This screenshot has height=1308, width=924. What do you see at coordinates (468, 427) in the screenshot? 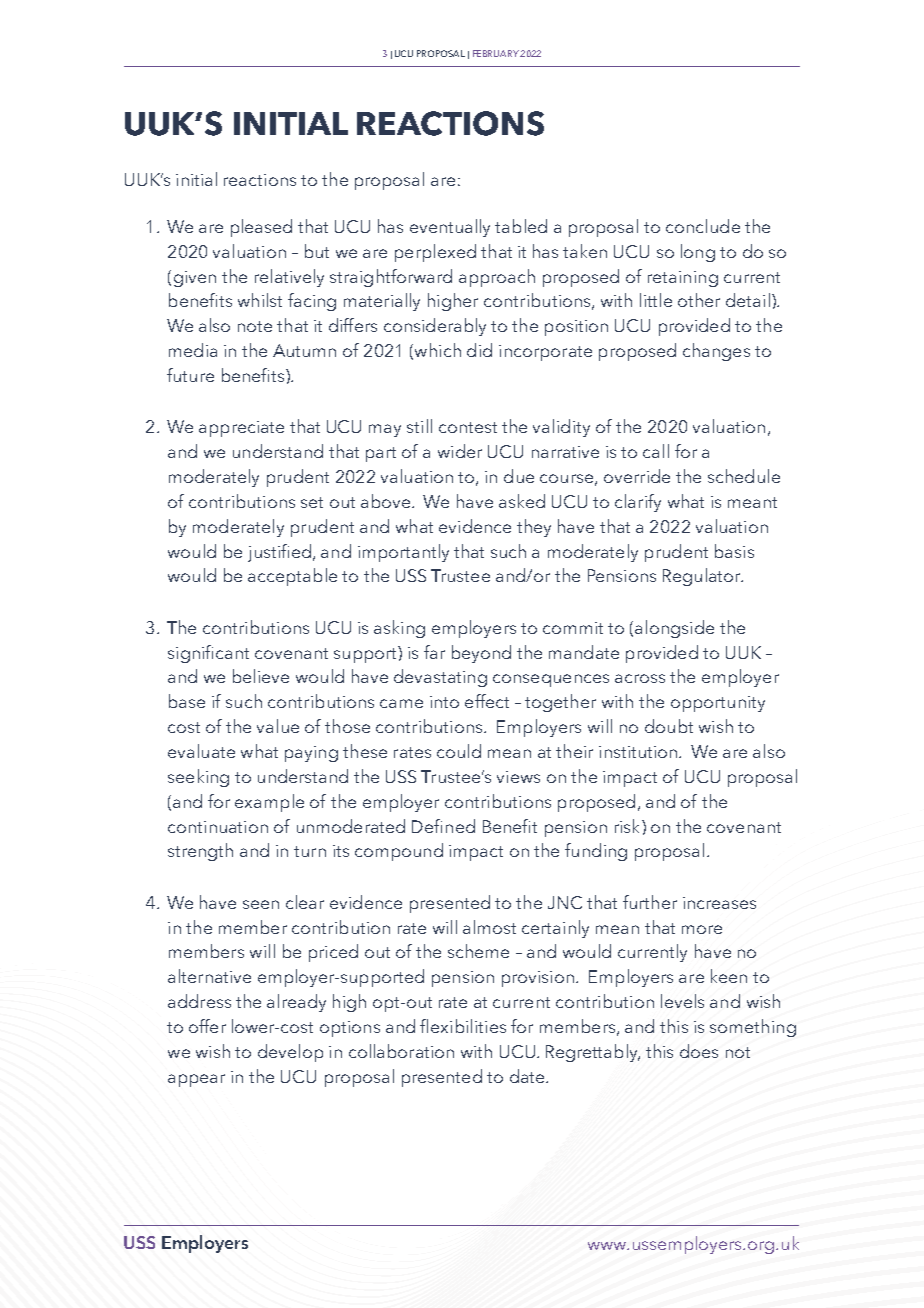
I see `contest` at bounding box center [468, 427].
